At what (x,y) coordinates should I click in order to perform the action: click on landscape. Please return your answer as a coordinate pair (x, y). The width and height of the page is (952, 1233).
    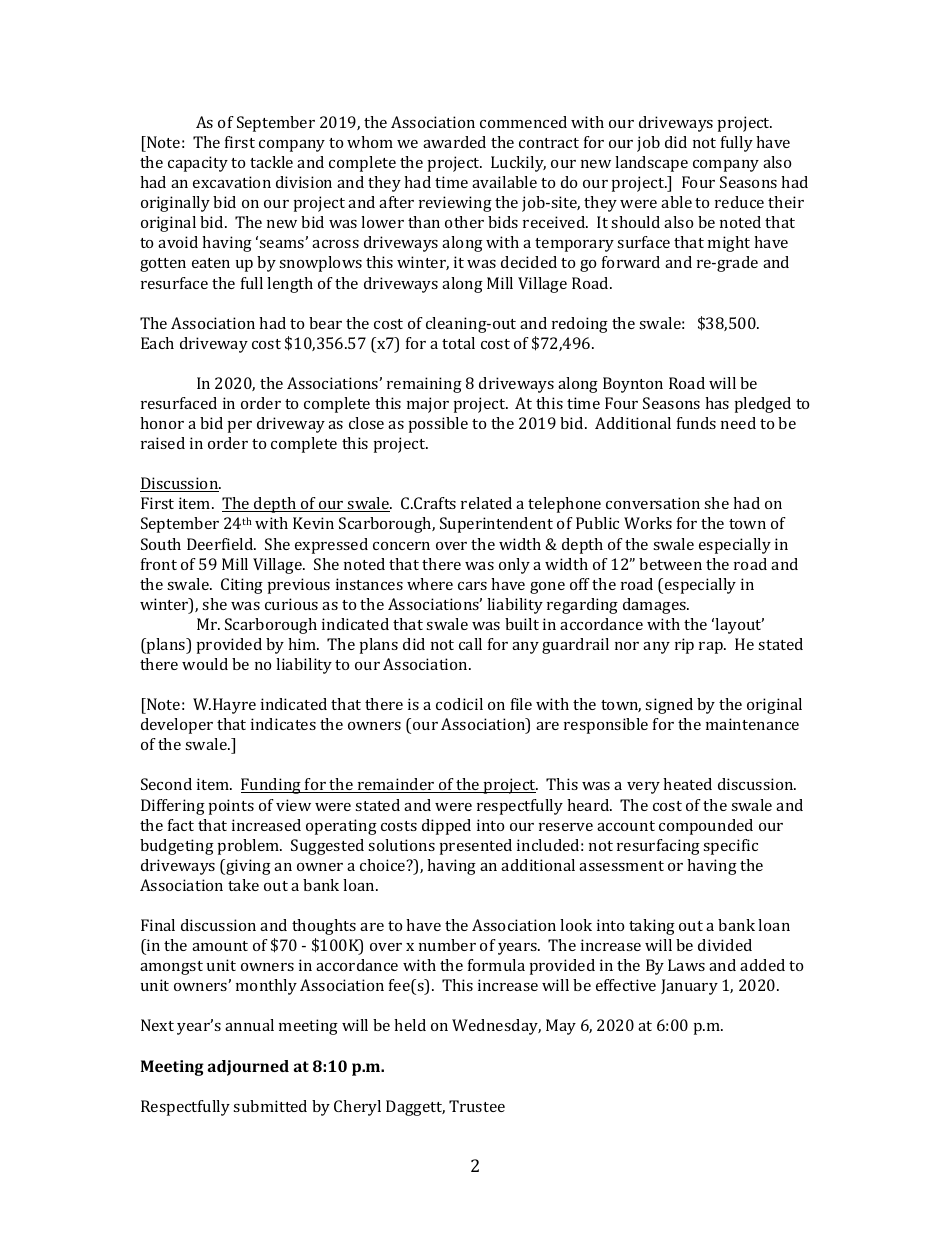
    Looking at the image, I should click on (651, 164).
